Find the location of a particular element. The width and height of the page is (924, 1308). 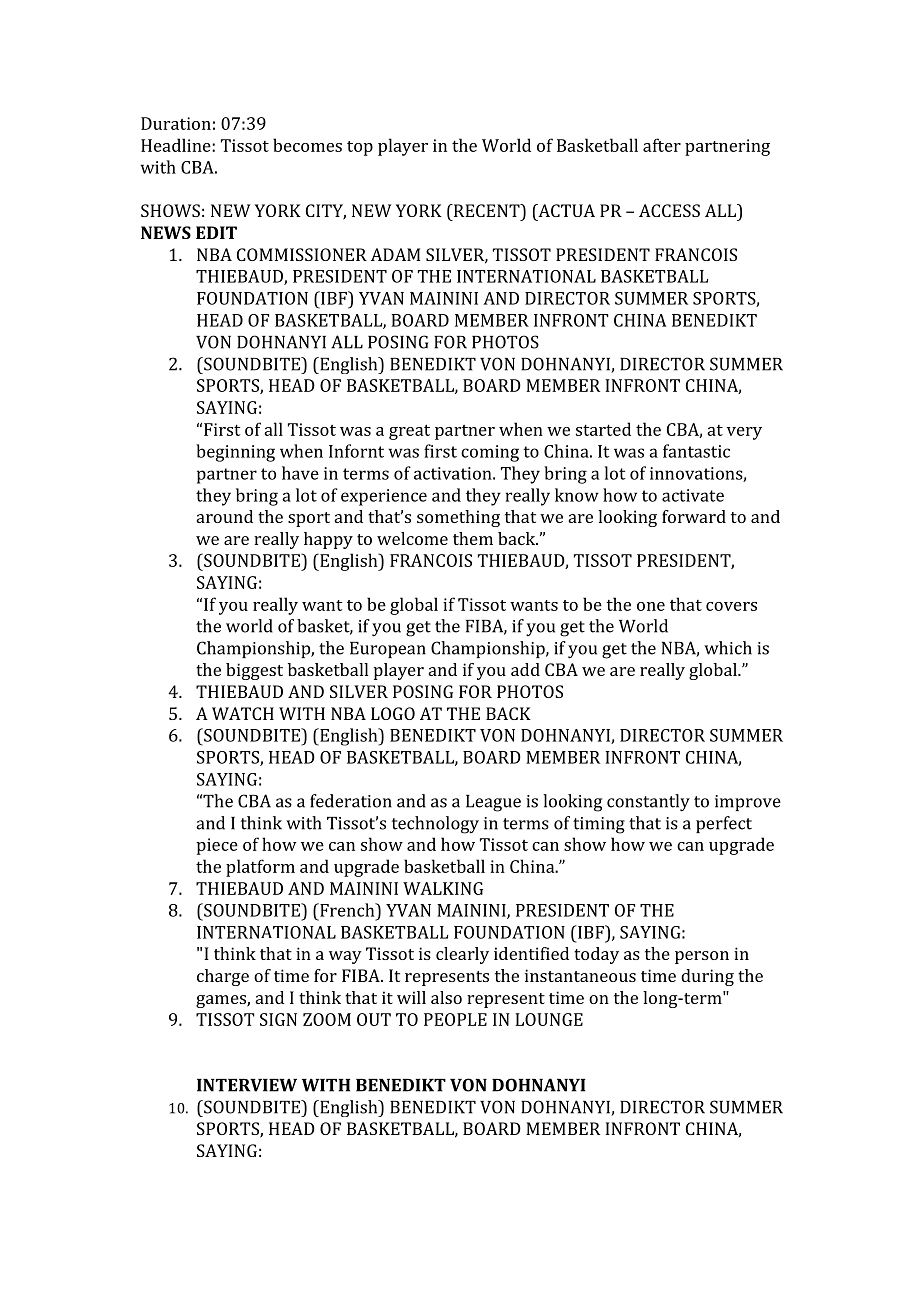

INTERVIEW is located at coordinates (247, 1085).
